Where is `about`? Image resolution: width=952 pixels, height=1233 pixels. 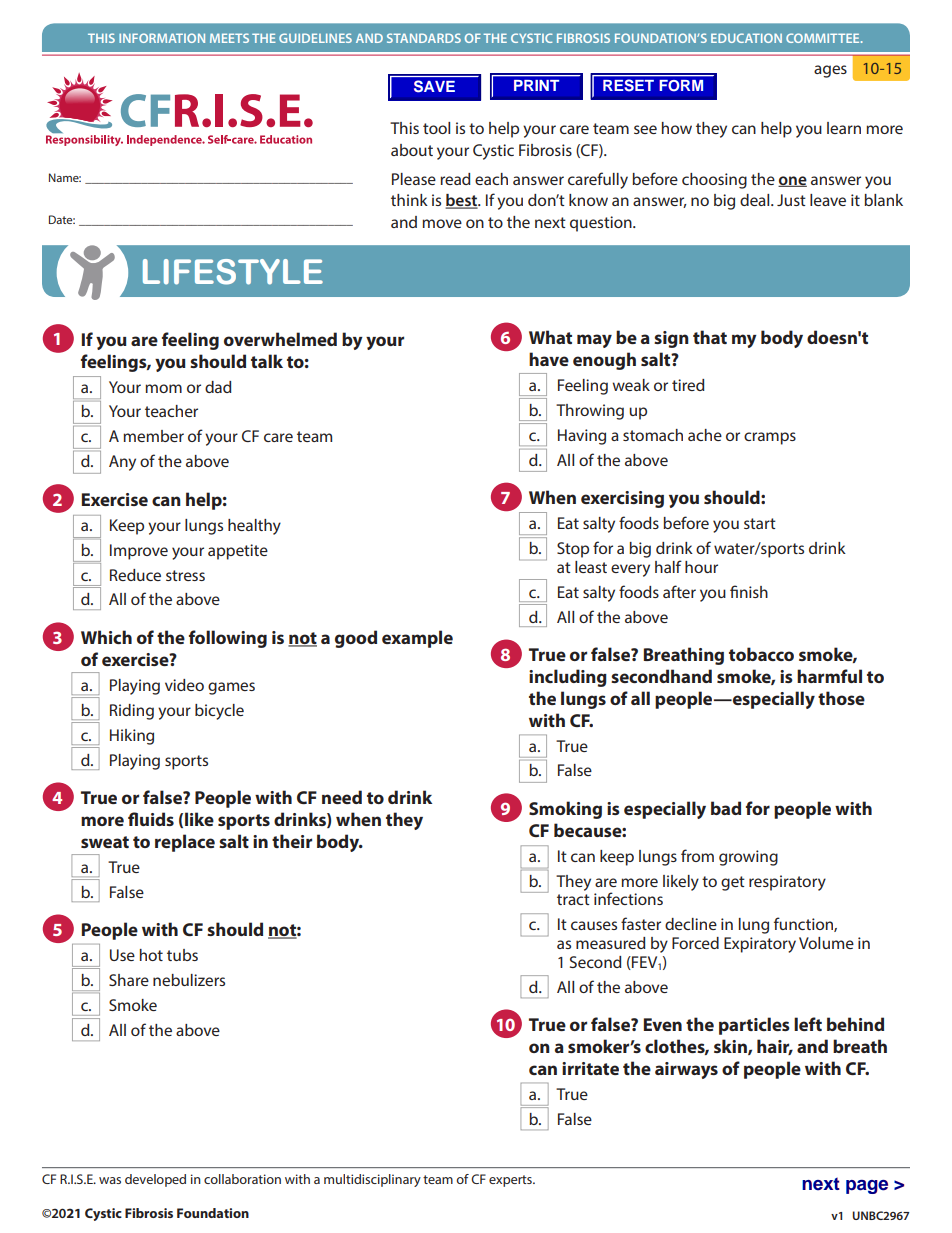 about is located at coordinates (412, 150).
